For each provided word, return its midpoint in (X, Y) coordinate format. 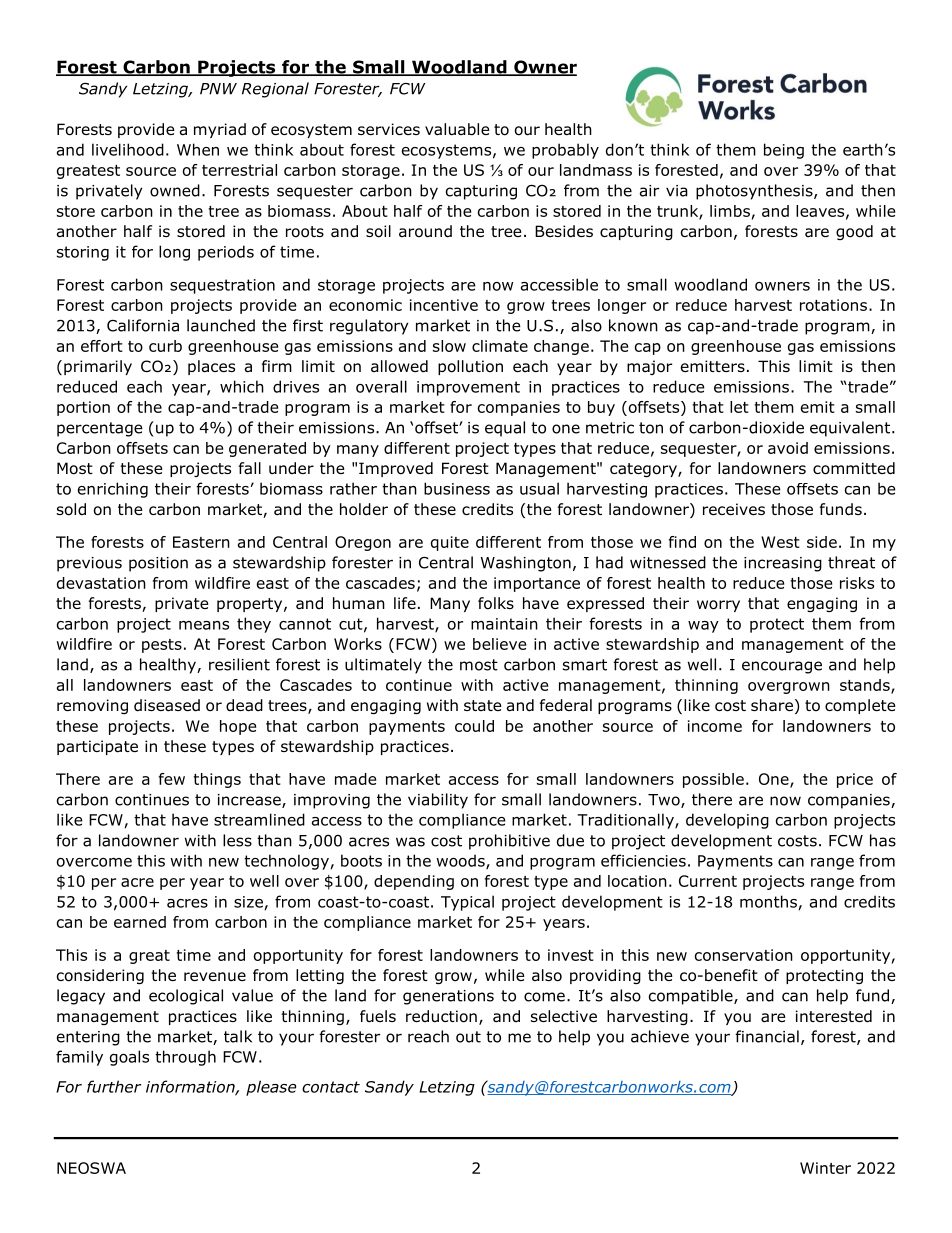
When (198, 149)
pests (162, 646)
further (114, 1086)
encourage (782, 667)
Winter (825, 1168)
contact (331, 1087)
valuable (457, 129)
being (784, 151)
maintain (504, 624)
